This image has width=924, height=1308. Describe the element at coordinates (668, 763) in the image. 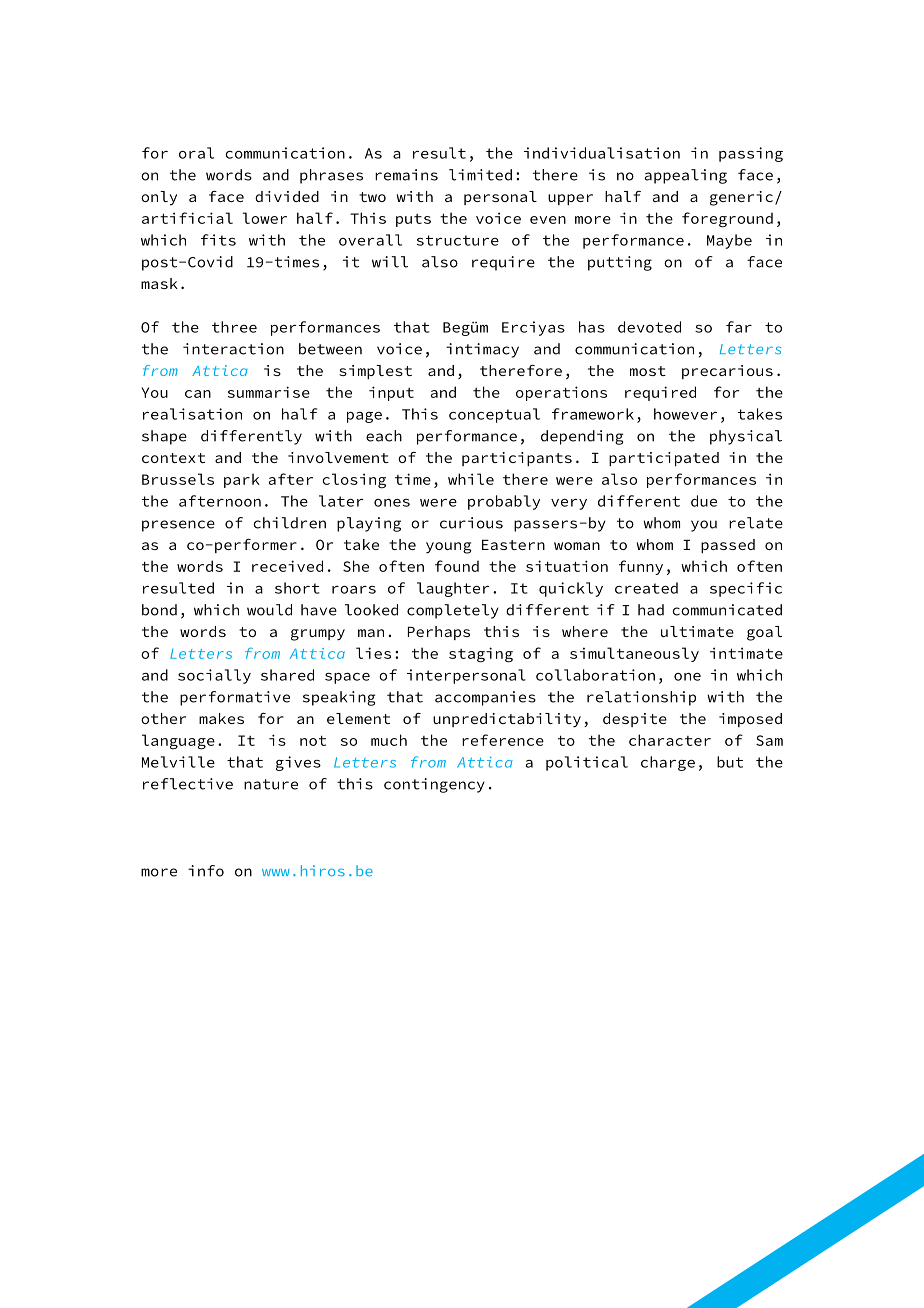

I see `charge` at that location.
